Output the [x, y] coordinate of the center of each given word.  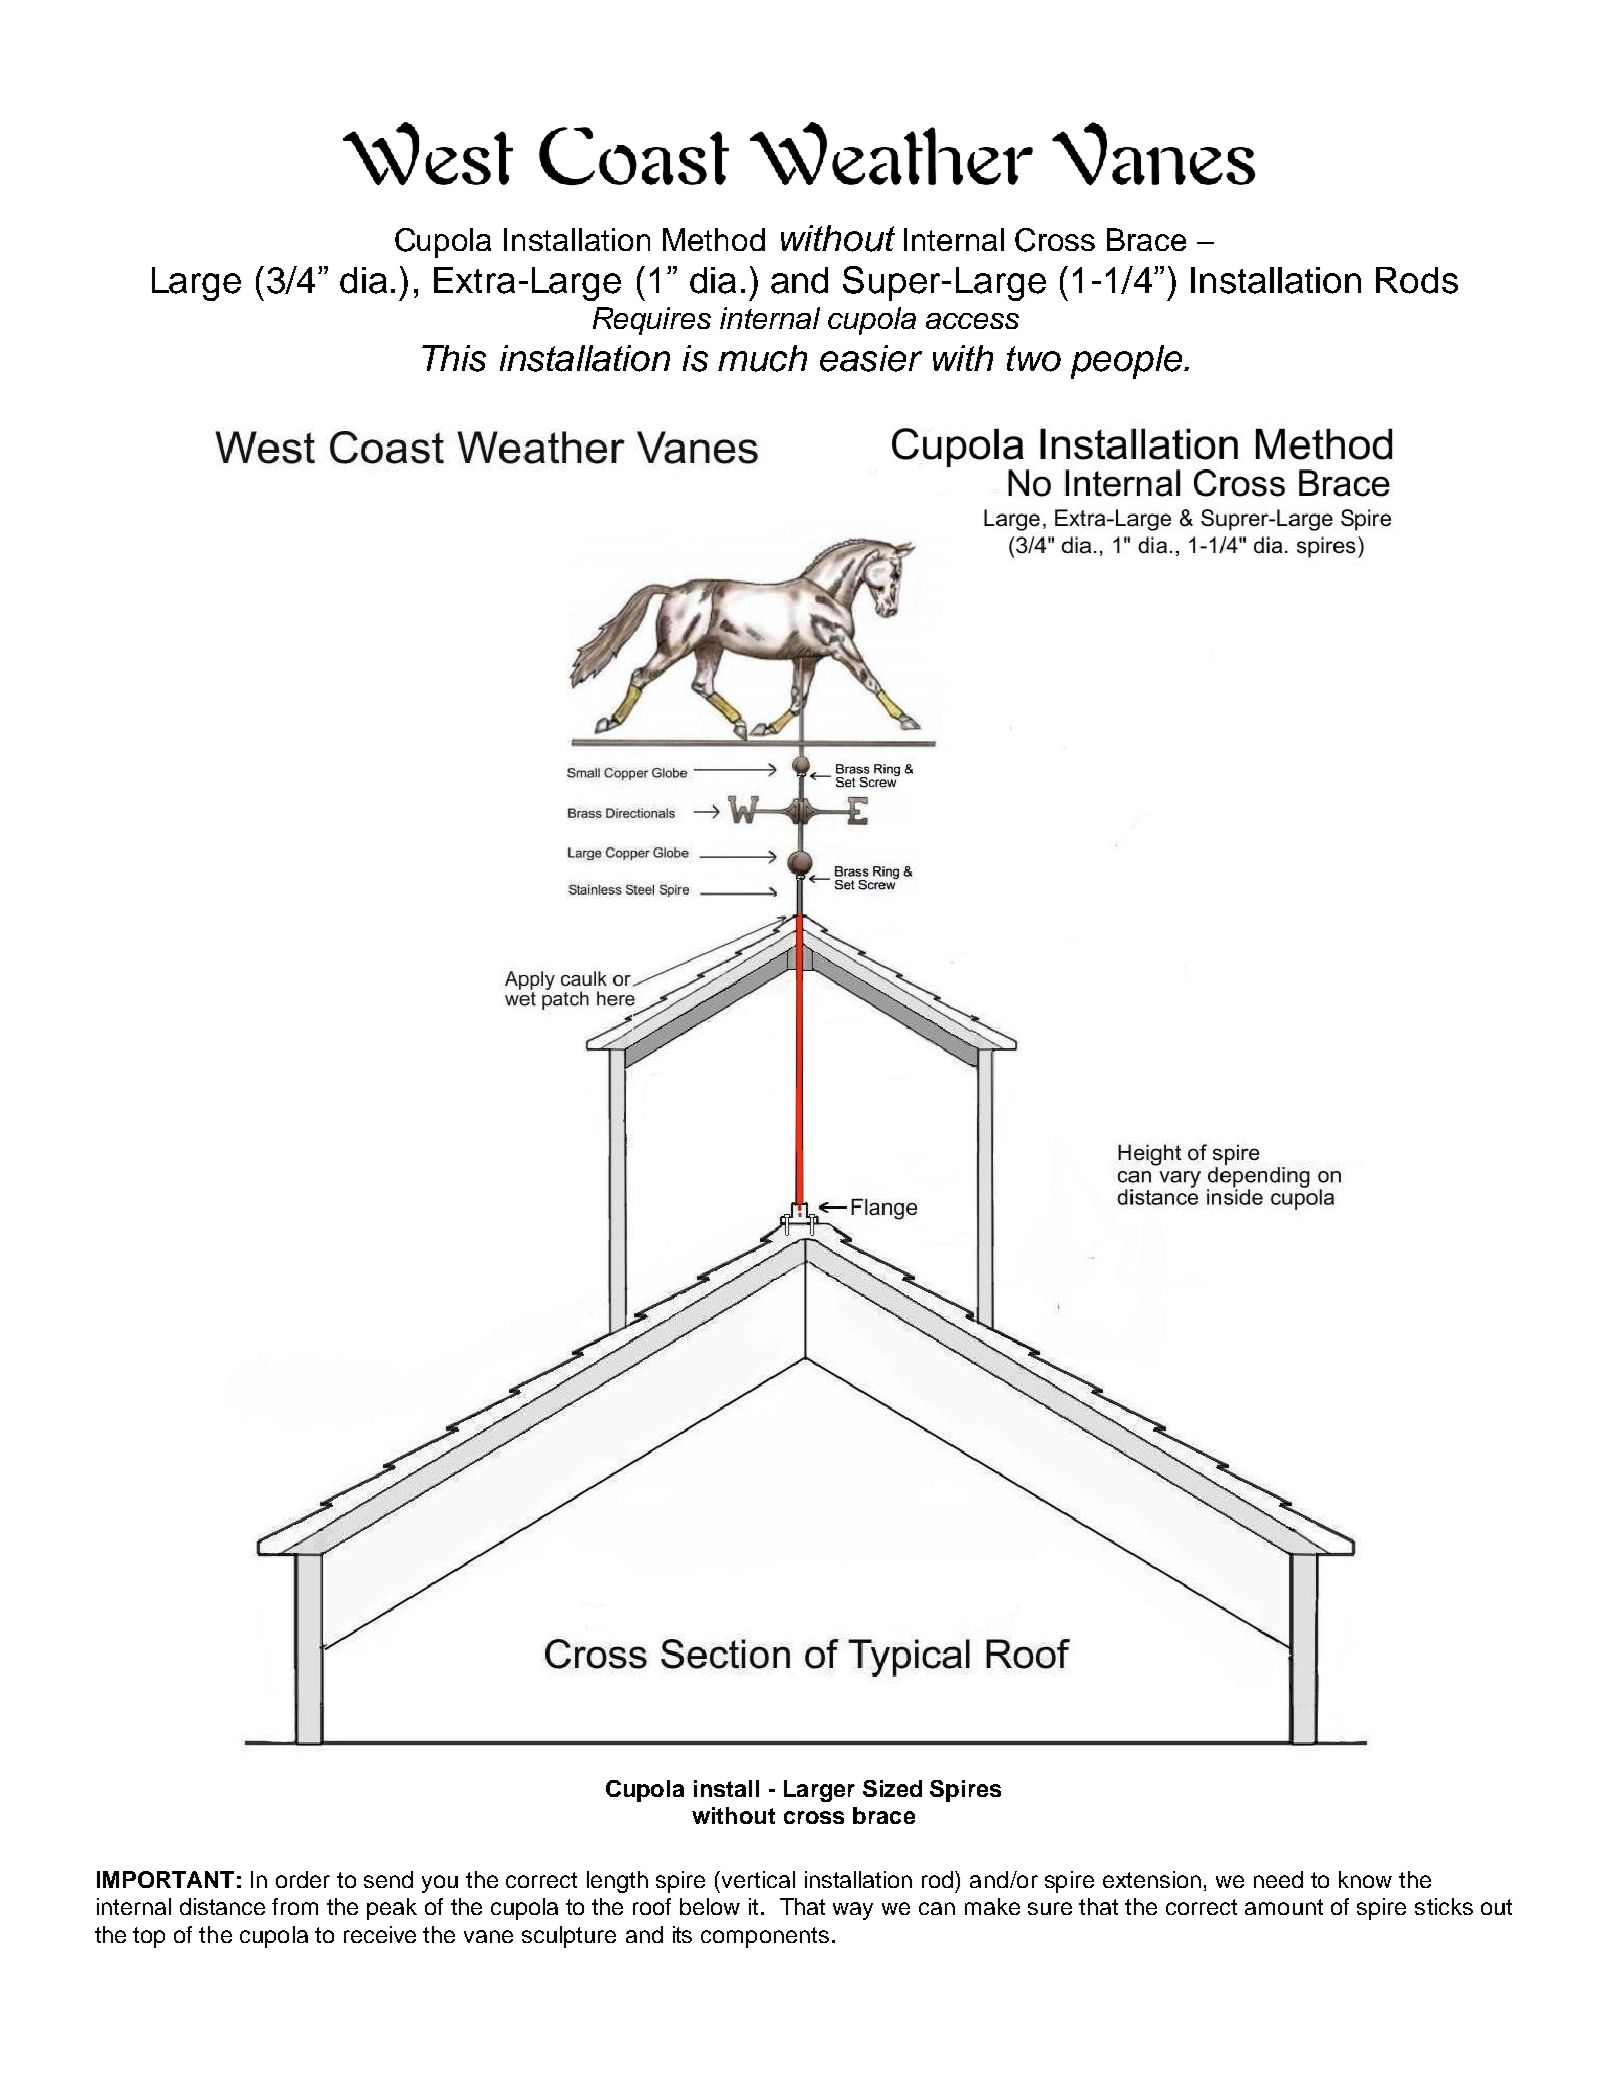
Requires [652, 321]
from [295, 1906]
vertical [757, 1879]
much [762, 358]
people [1128, 362]
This [454, 358]
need [1278, 1879]
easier [871, 358]
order [303, 1879]
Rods [1417, 280]
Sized [892, 1788]
